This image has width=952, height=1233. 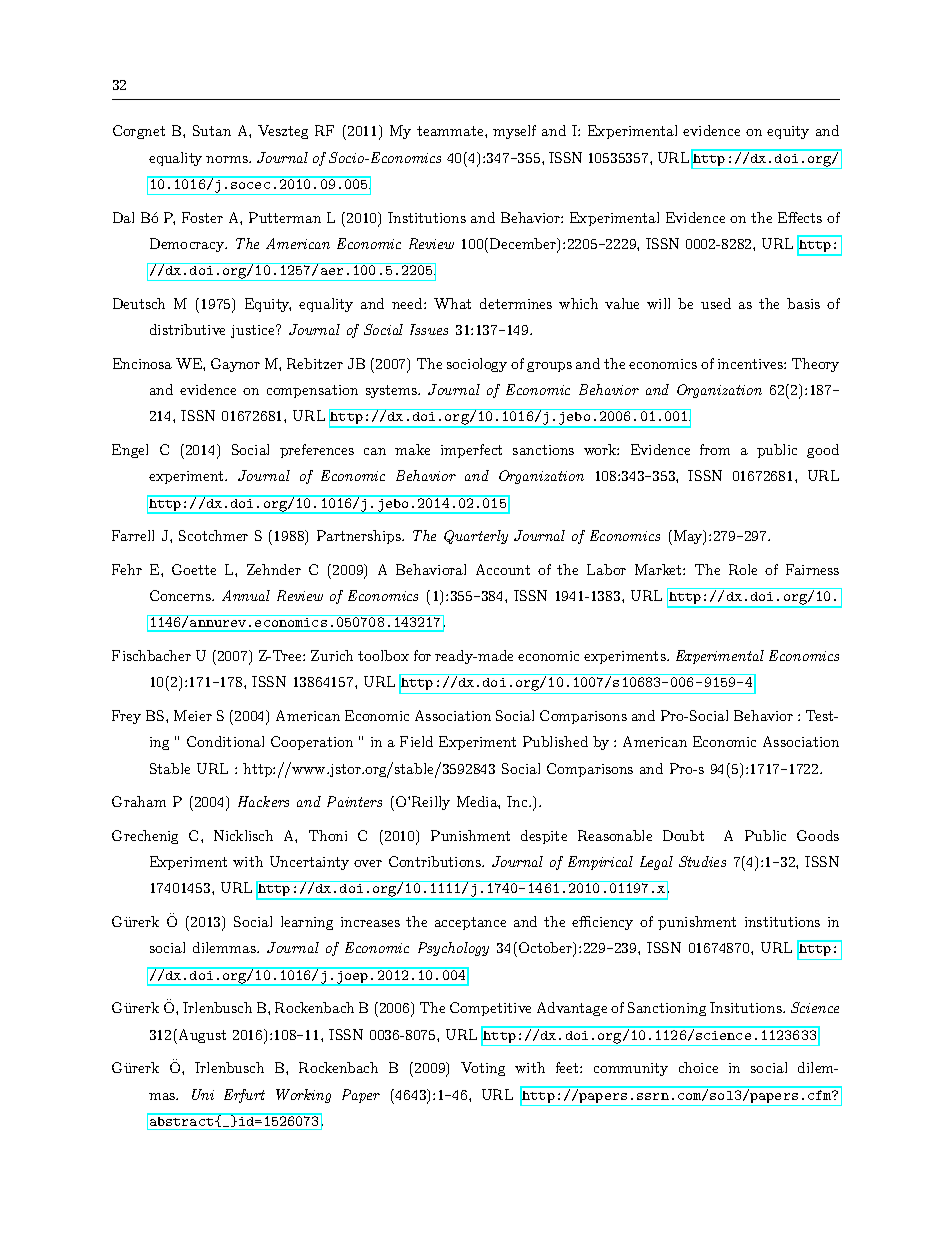 What do you see at coordinates (181, 595) in the image?
I see `Concerns` at bounding box center [181, 595].
